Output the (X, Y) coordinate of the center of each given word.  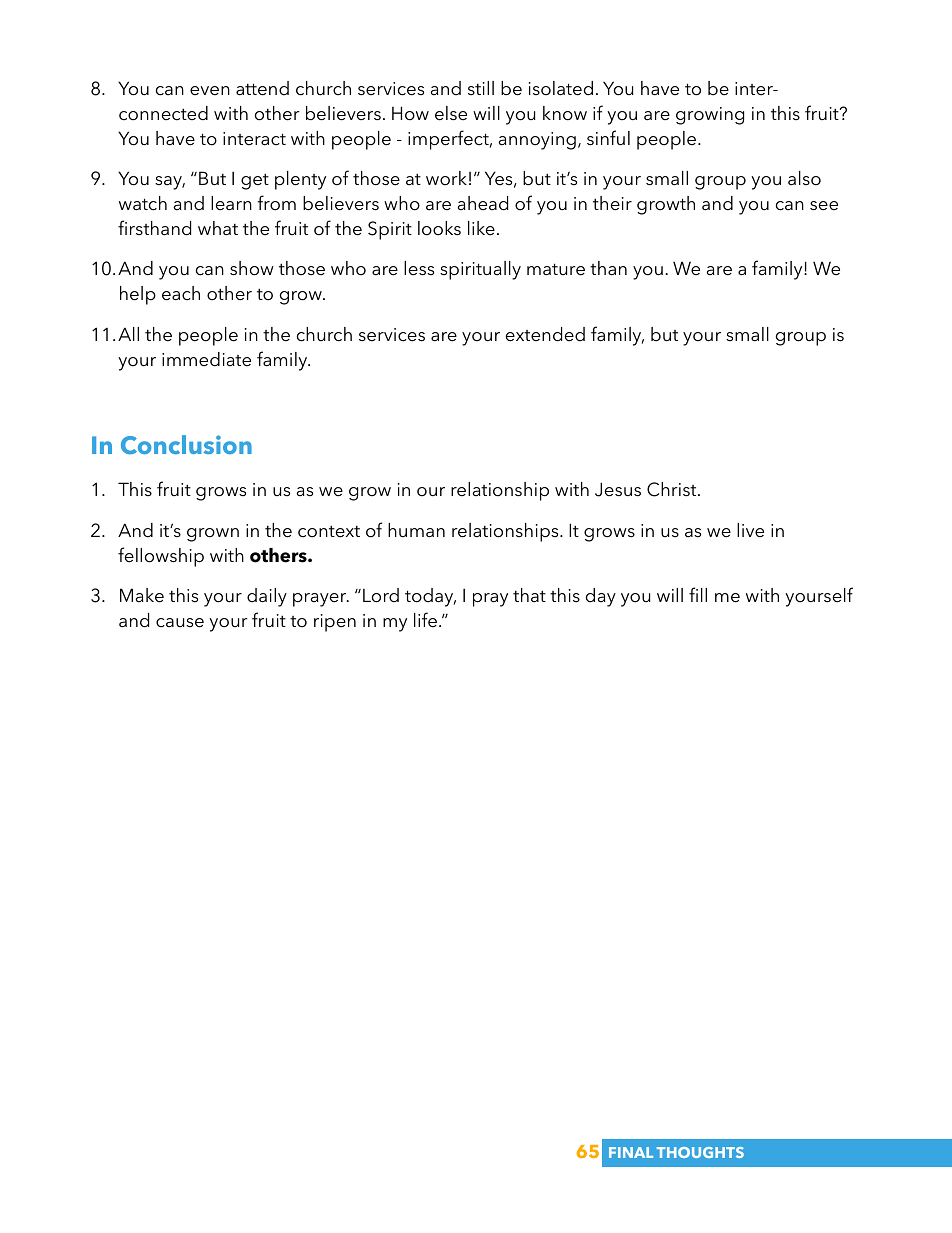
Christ (673, 489)
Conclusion (186, 444)
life (425, 620)
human (416, 530)
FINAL (631, 1152)
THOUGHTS (700, 1152)
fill (698, 594)
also (804, 178)
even (210, 91)
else (451, 113)
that (529, 595)
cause (180, 623)
